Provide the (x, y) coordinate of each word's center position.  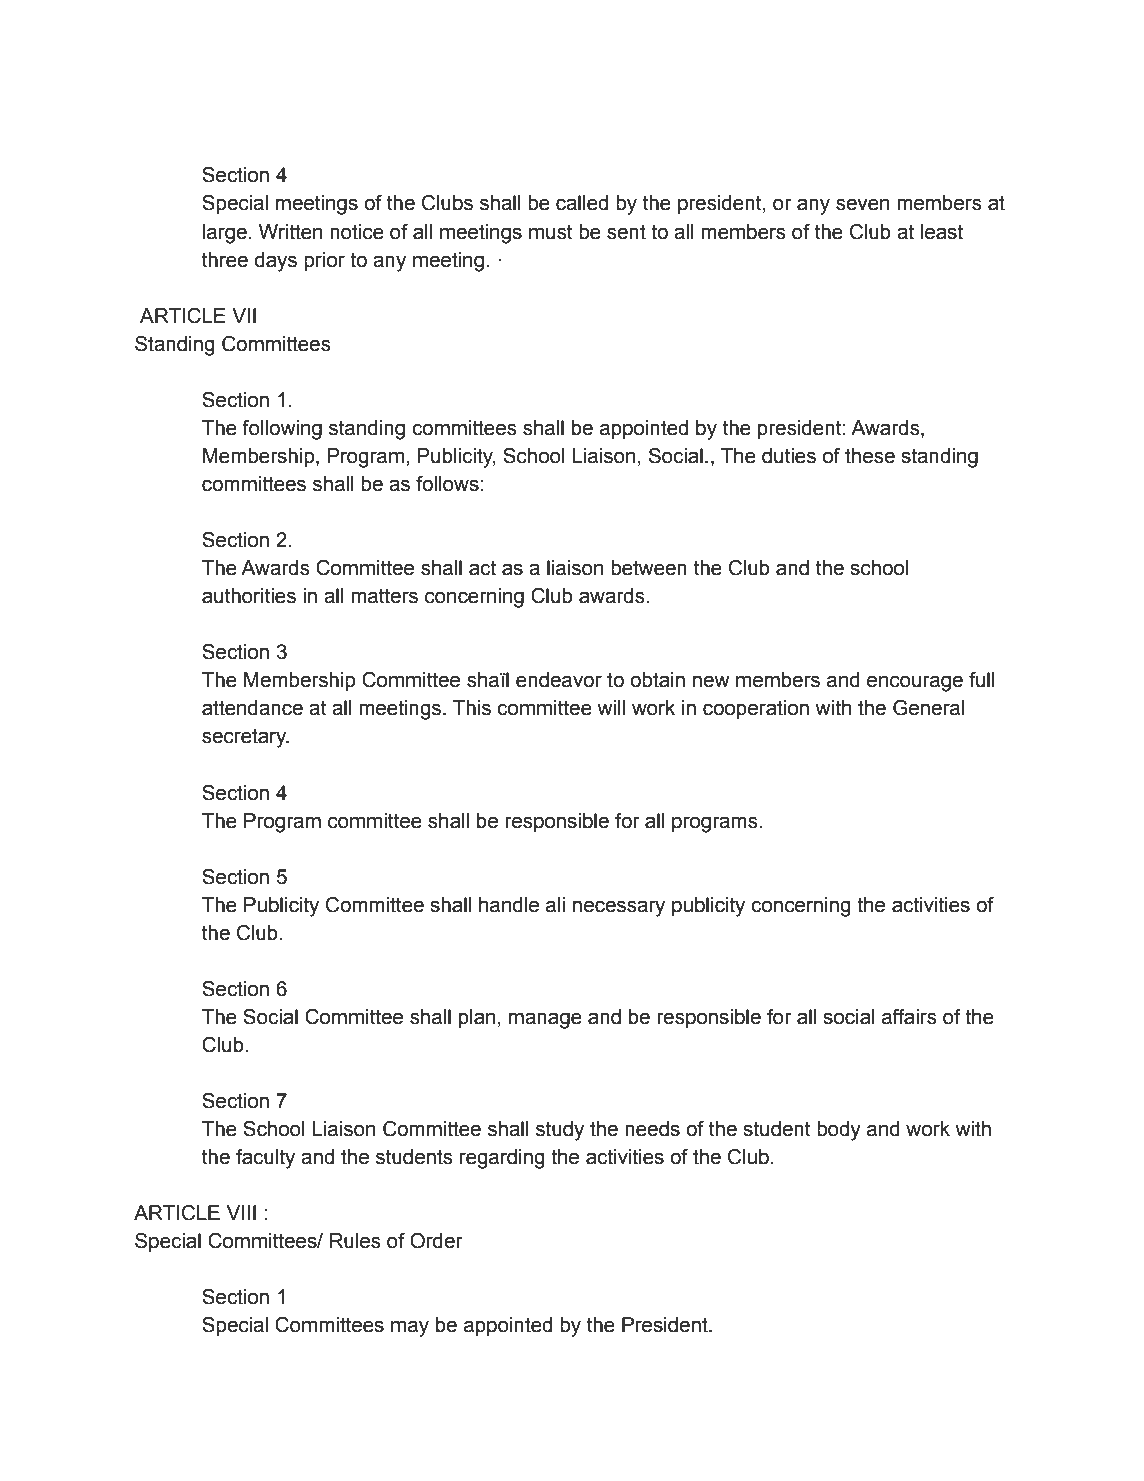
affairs (909, 1017)
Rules (355, 1241)
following (282, 430)
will (611, 707)
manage (545, 1020)
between (649, 568)
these (870, 456)
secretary (245, 738)
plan (477, 1018)
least (942, 232)
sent (626, 232)
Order (436, 1241)
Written (290, 232)
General (928, 708)
